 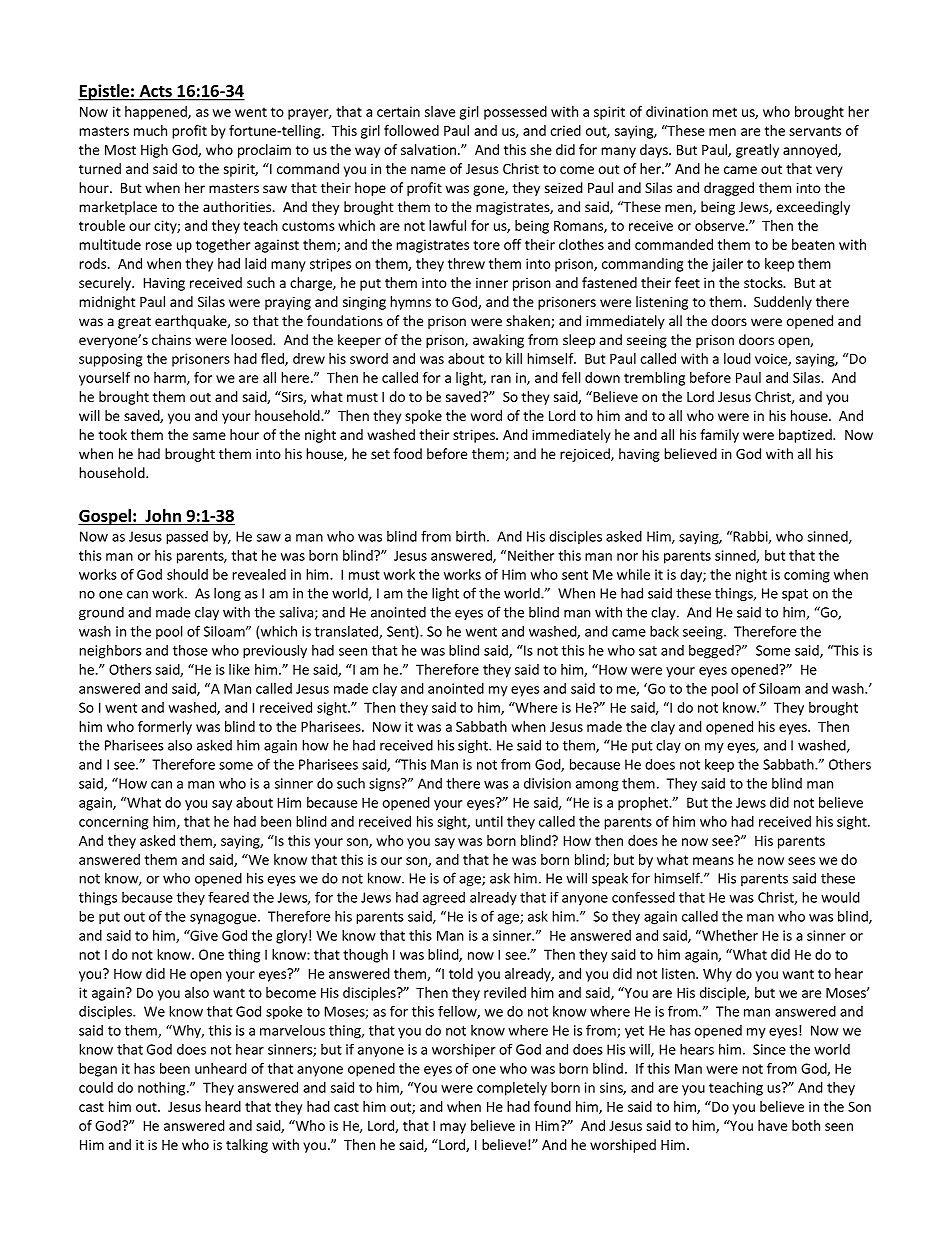 I want to click on until, so click(x=489, y=821).
